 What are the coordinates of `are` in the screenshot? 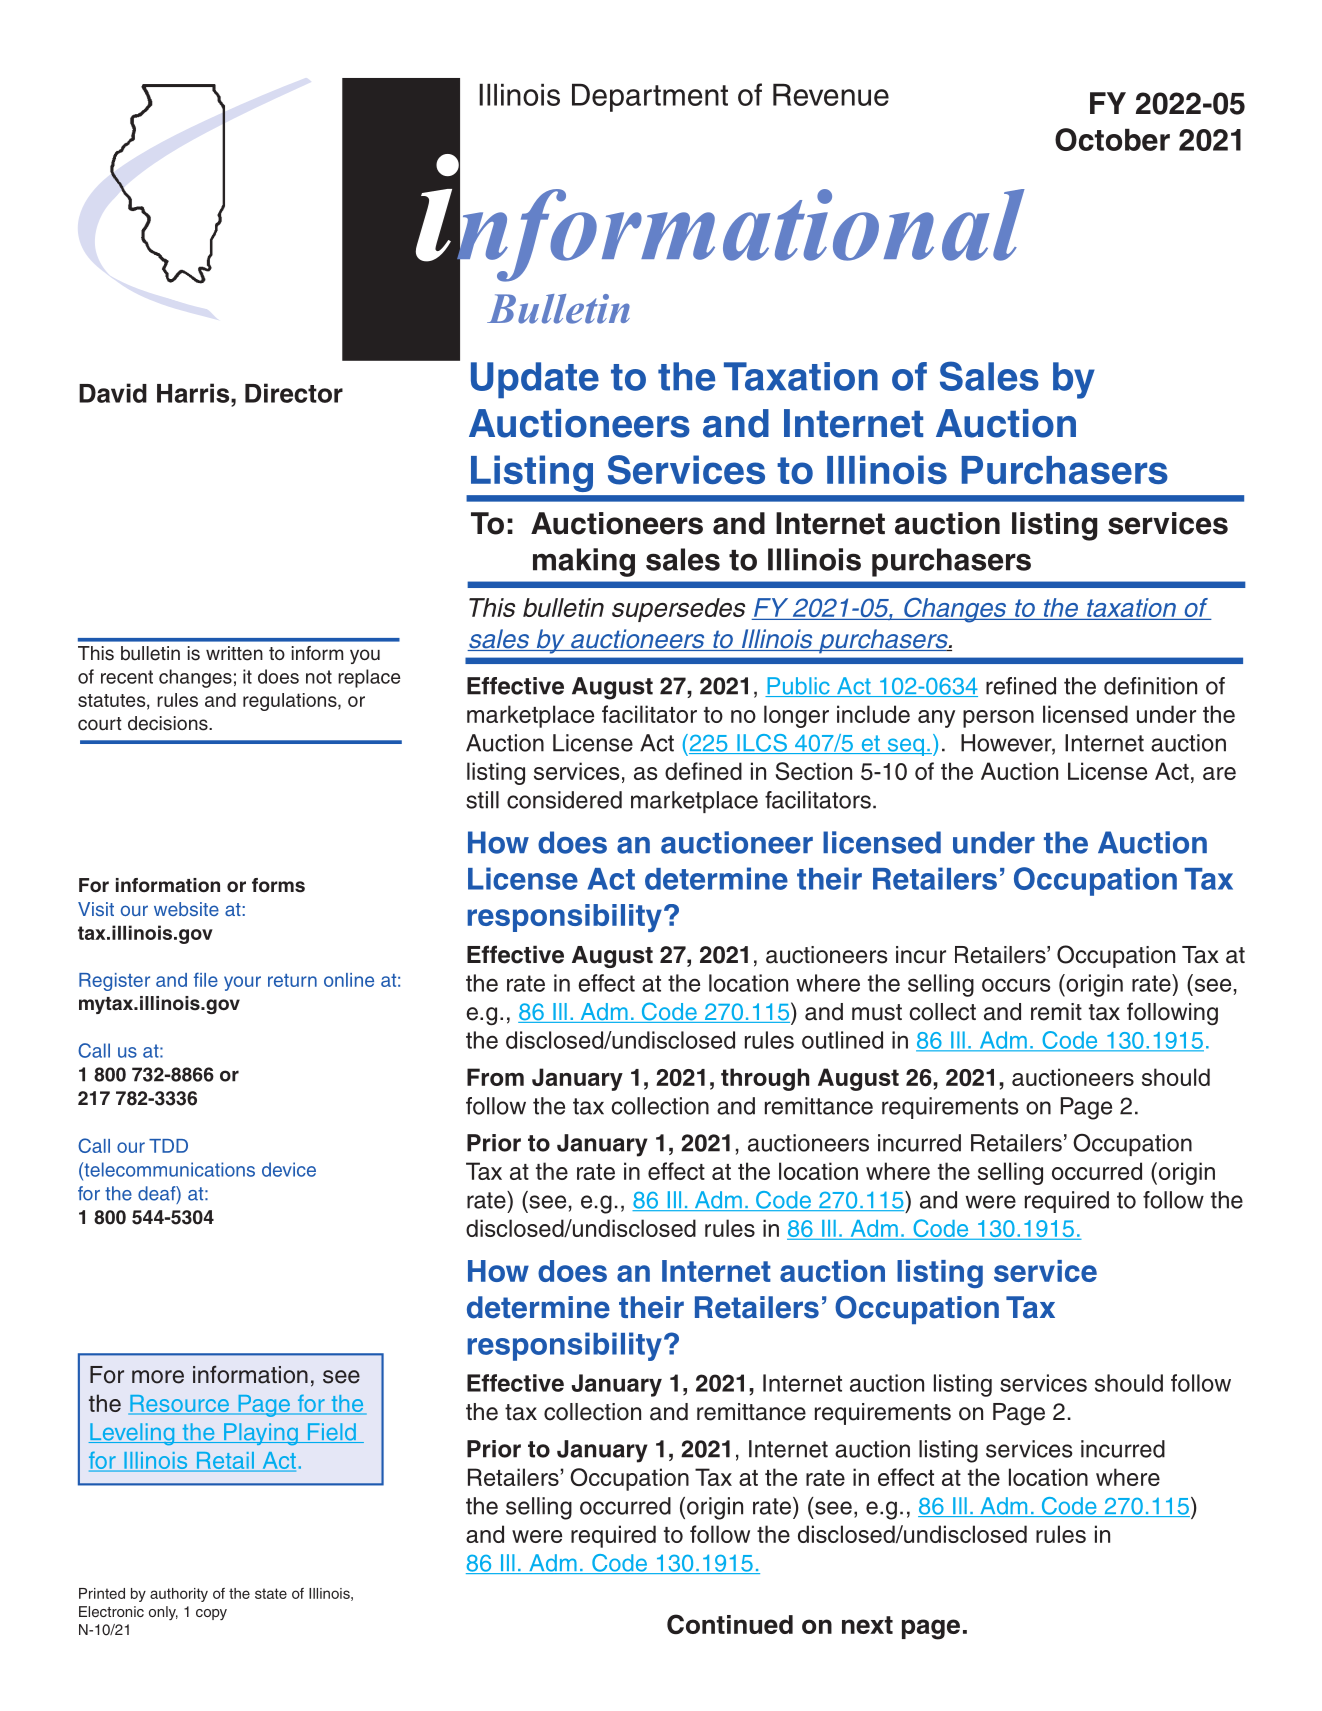 It's located at (1219, 773).
